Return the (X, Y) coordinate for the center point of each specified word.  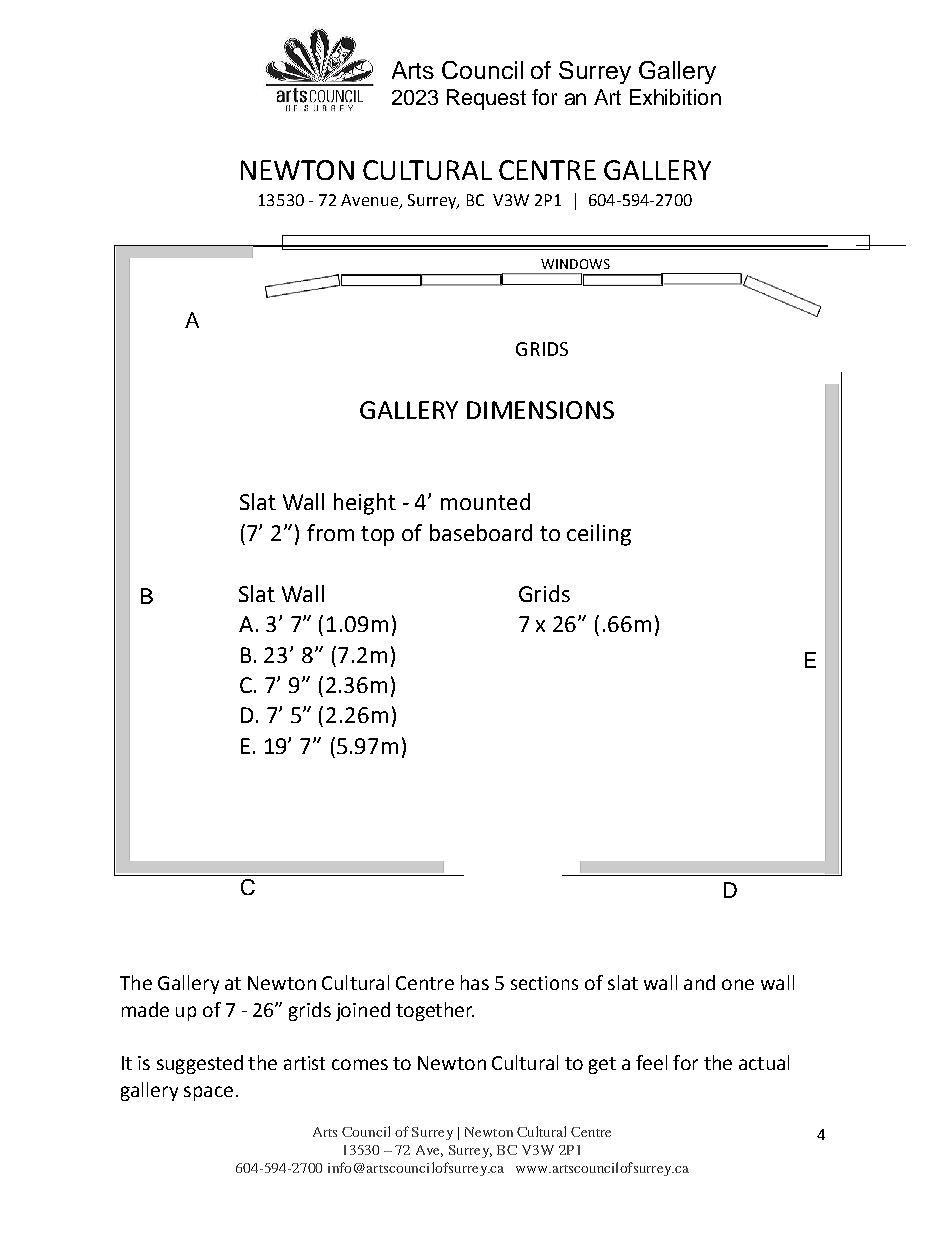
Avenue (371, 201)
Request (486, 99)
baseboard (481, 532)
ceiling (599, 535)
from (330, 532)
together (435, 1011)
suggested (200, 1064)
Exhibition (675, 97)
